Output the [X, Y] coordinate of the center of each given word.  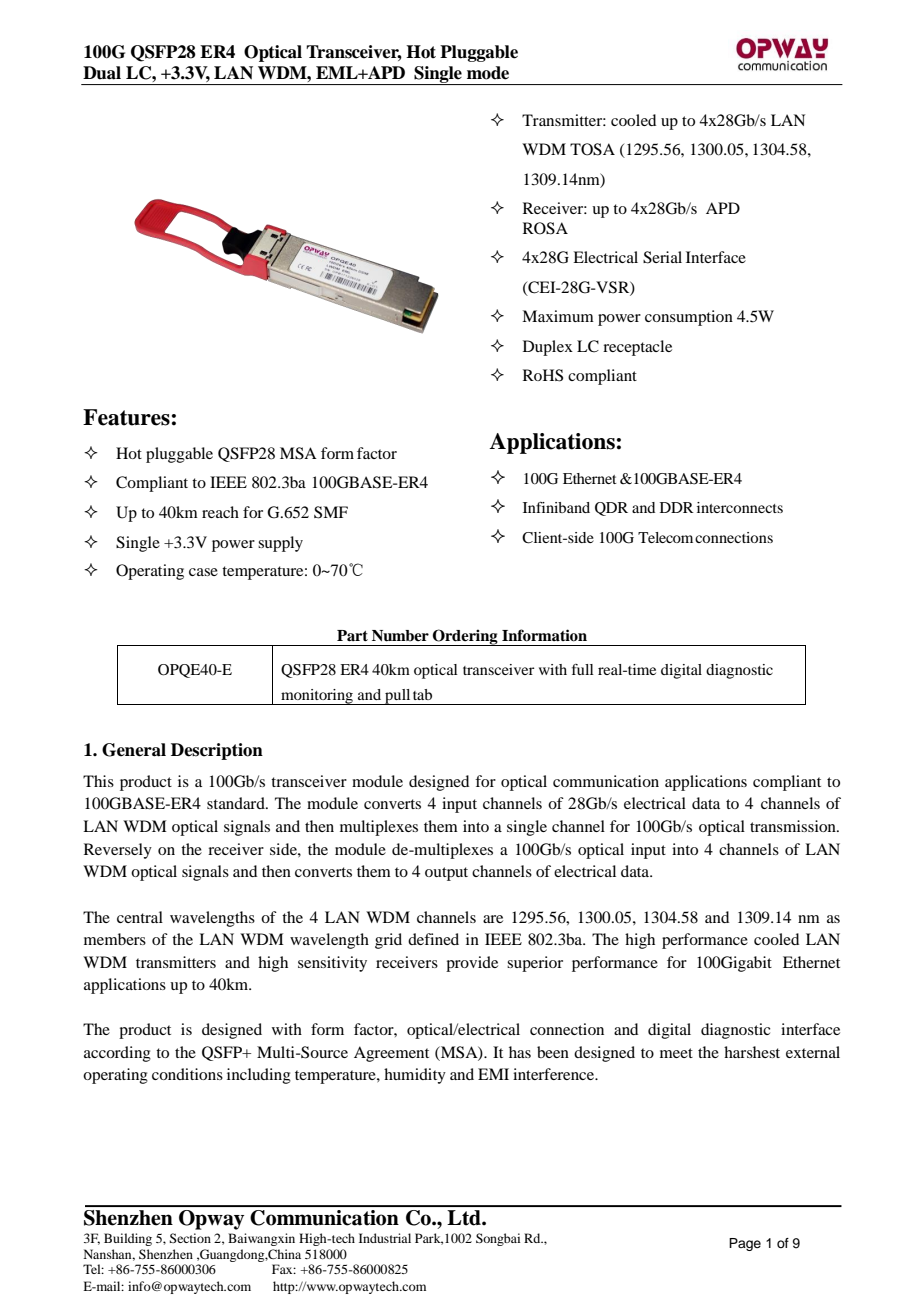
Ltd [465, 1218]
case [203, 572]
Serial [662, 257]
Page [745, 1244]
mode [488, 73]
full [583, 669]
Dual [102, 73]
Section [190, 1238]
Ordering [465, 637]
